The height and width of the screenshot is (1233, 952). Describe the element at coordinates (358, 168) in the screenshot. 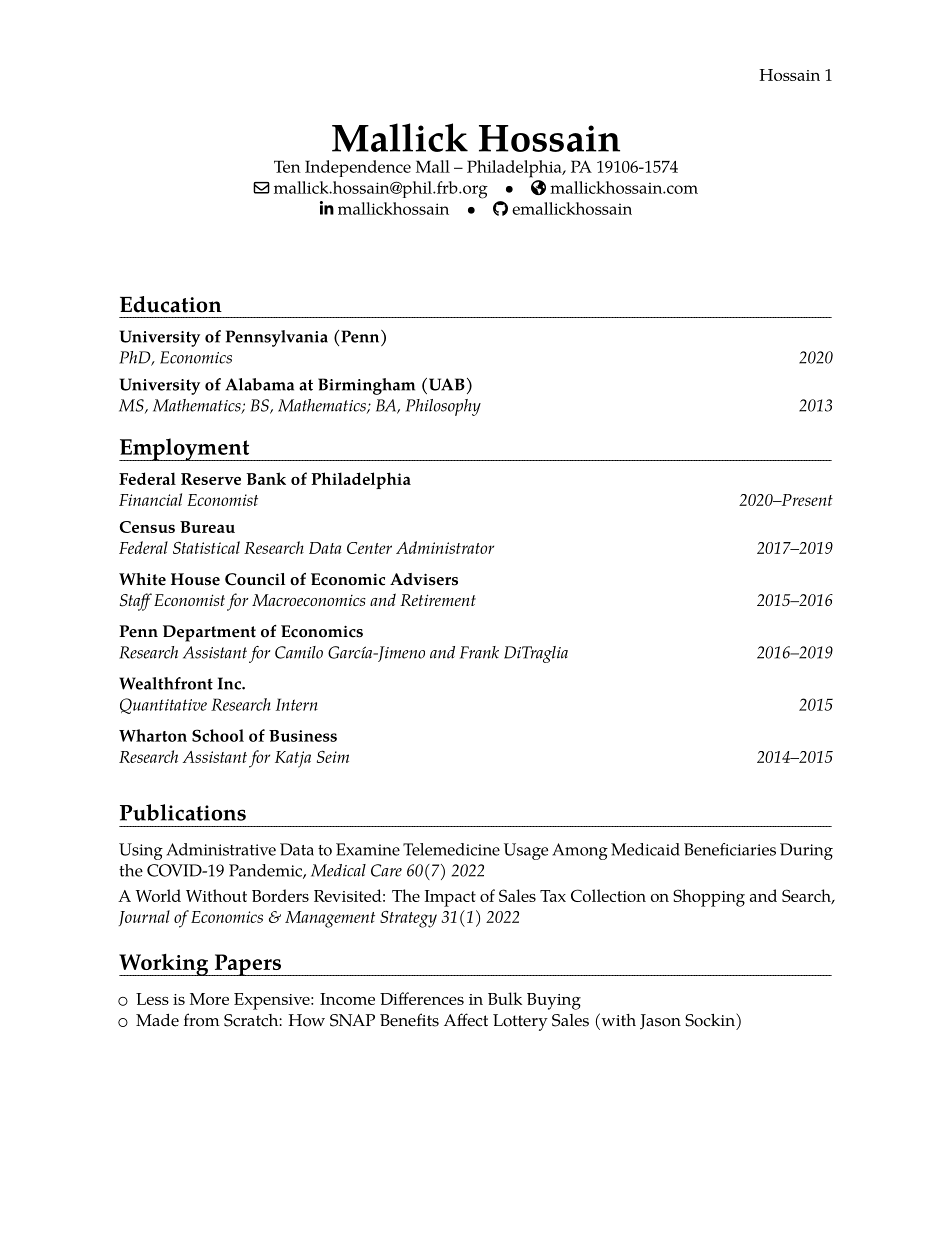

I see `Independence` at that location.
